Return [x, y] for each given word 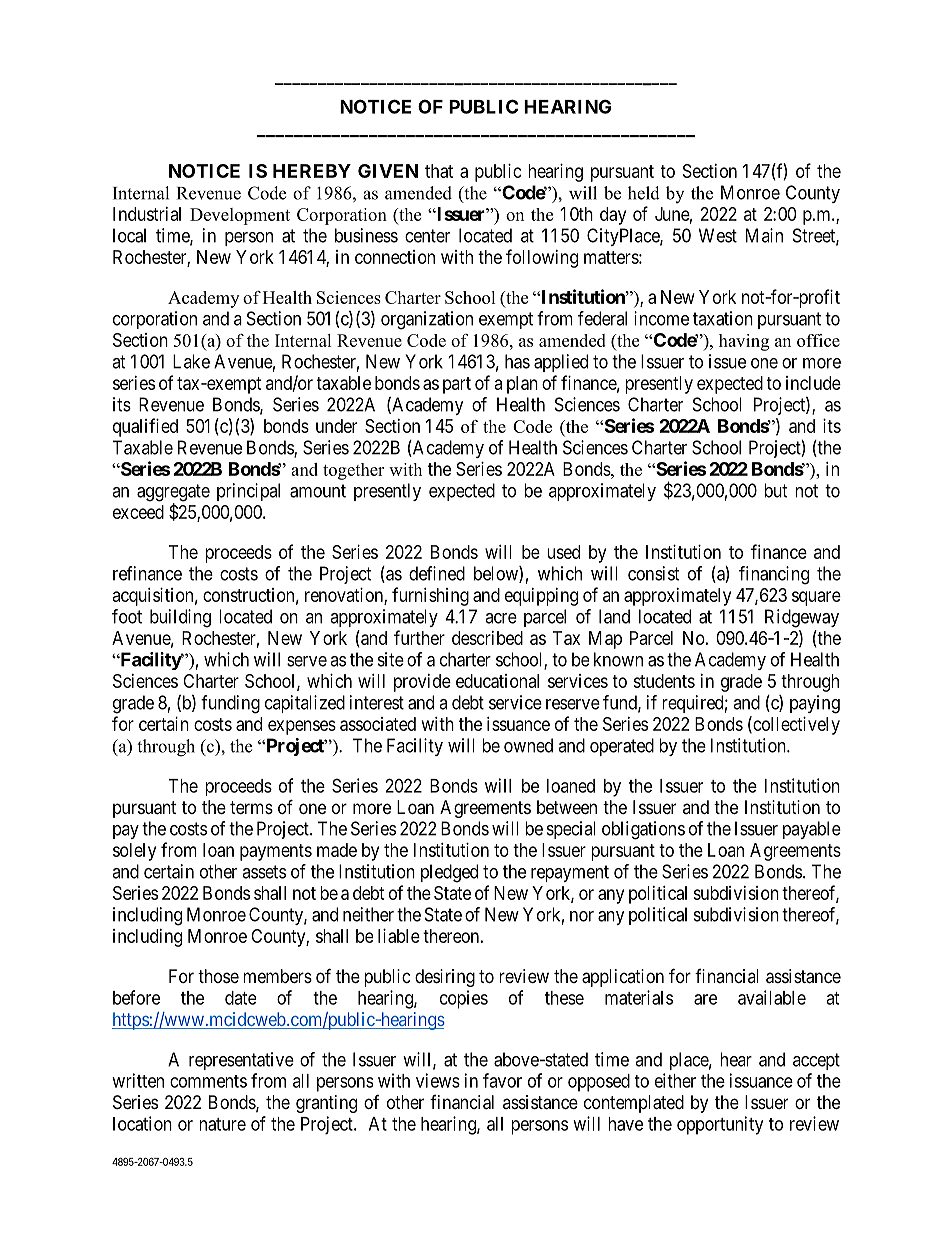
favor [502, 1080]
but [776, 490]
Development [240, 216]
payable [812, 830]
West [718, 235]
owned [528, 745]
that [439, 171]
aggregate [173, 494]
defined [437, 573]
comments [208, 1081]
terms [251, 807]
